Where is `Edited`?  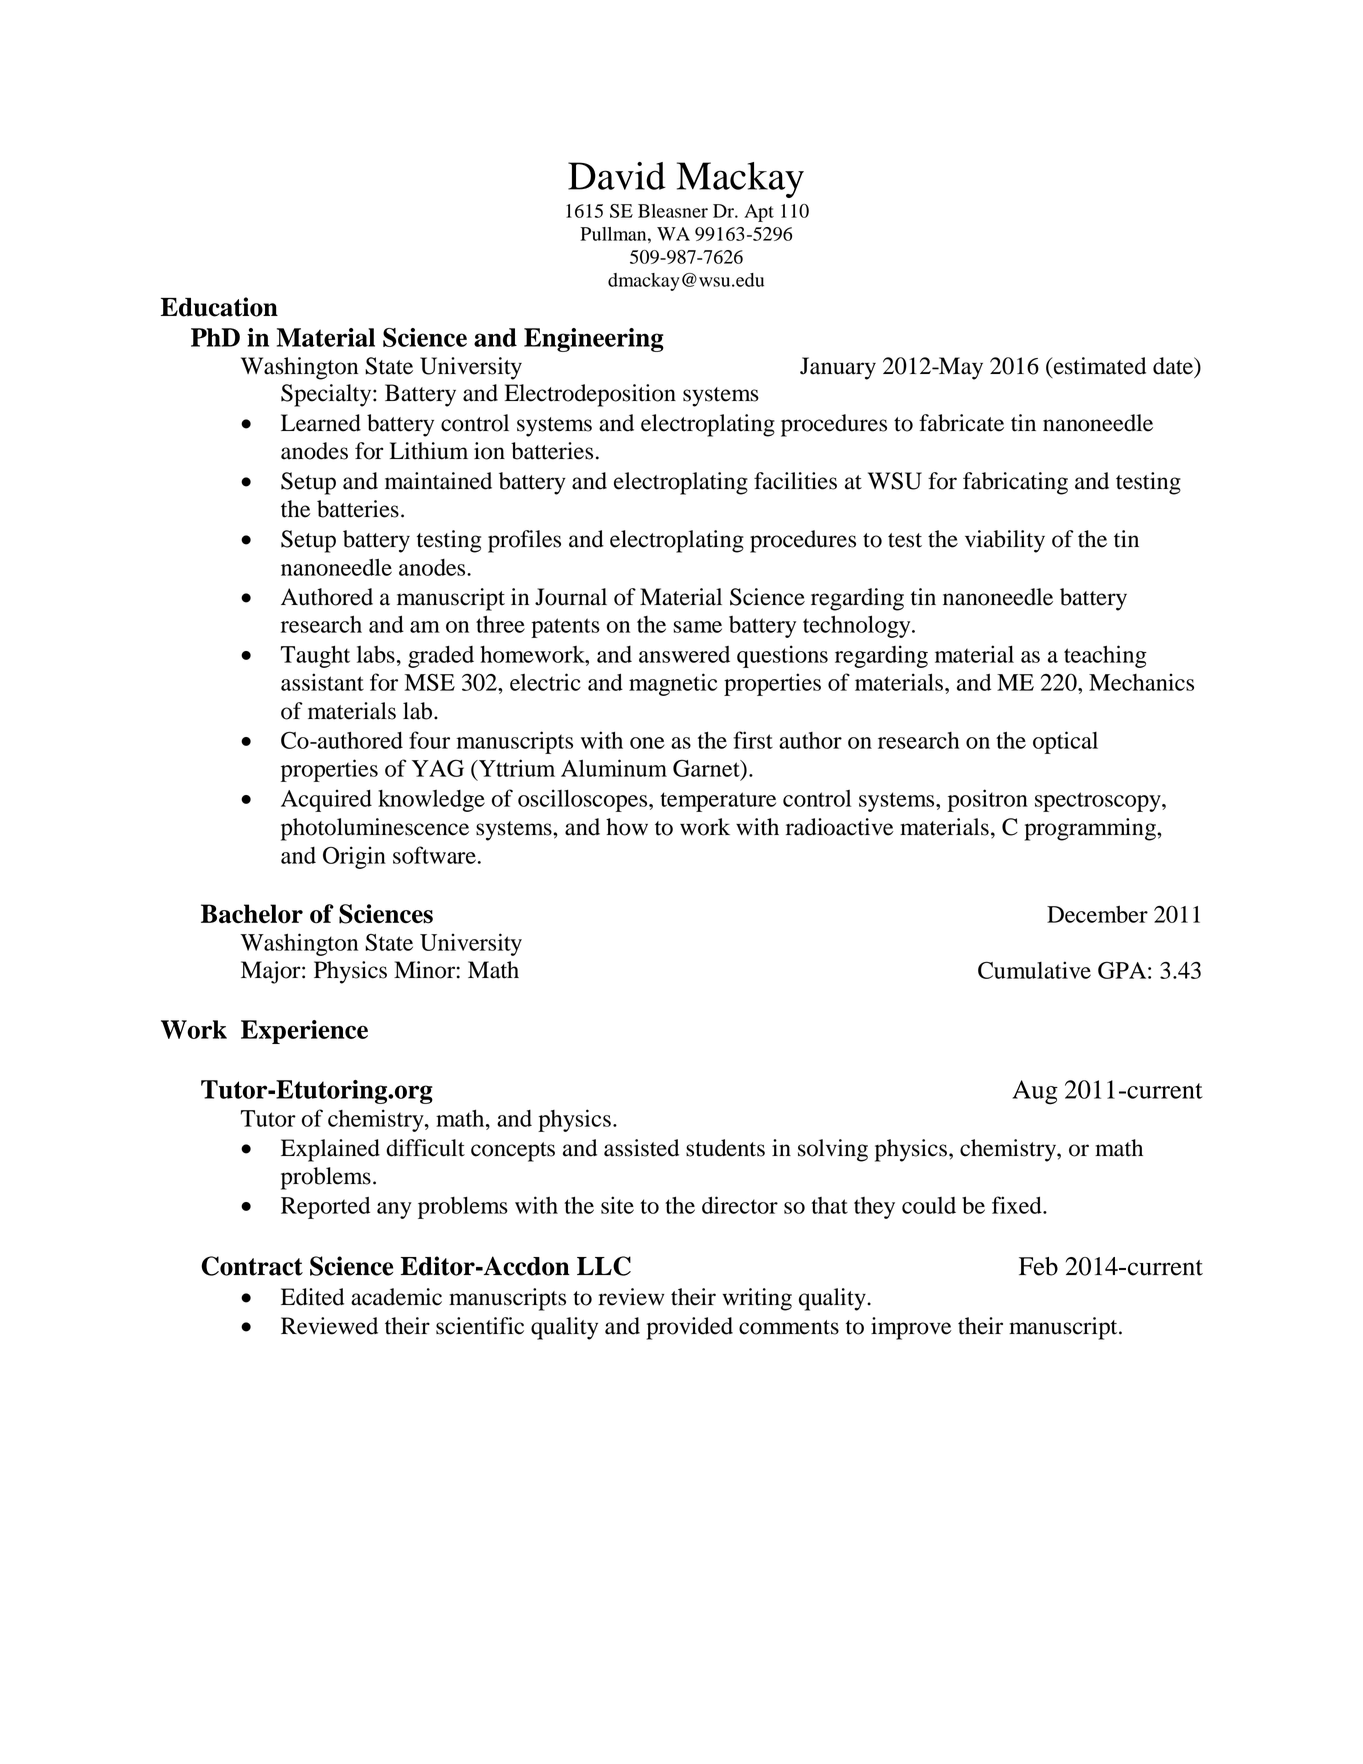
Edited is located at coordinates (312, 1297).
